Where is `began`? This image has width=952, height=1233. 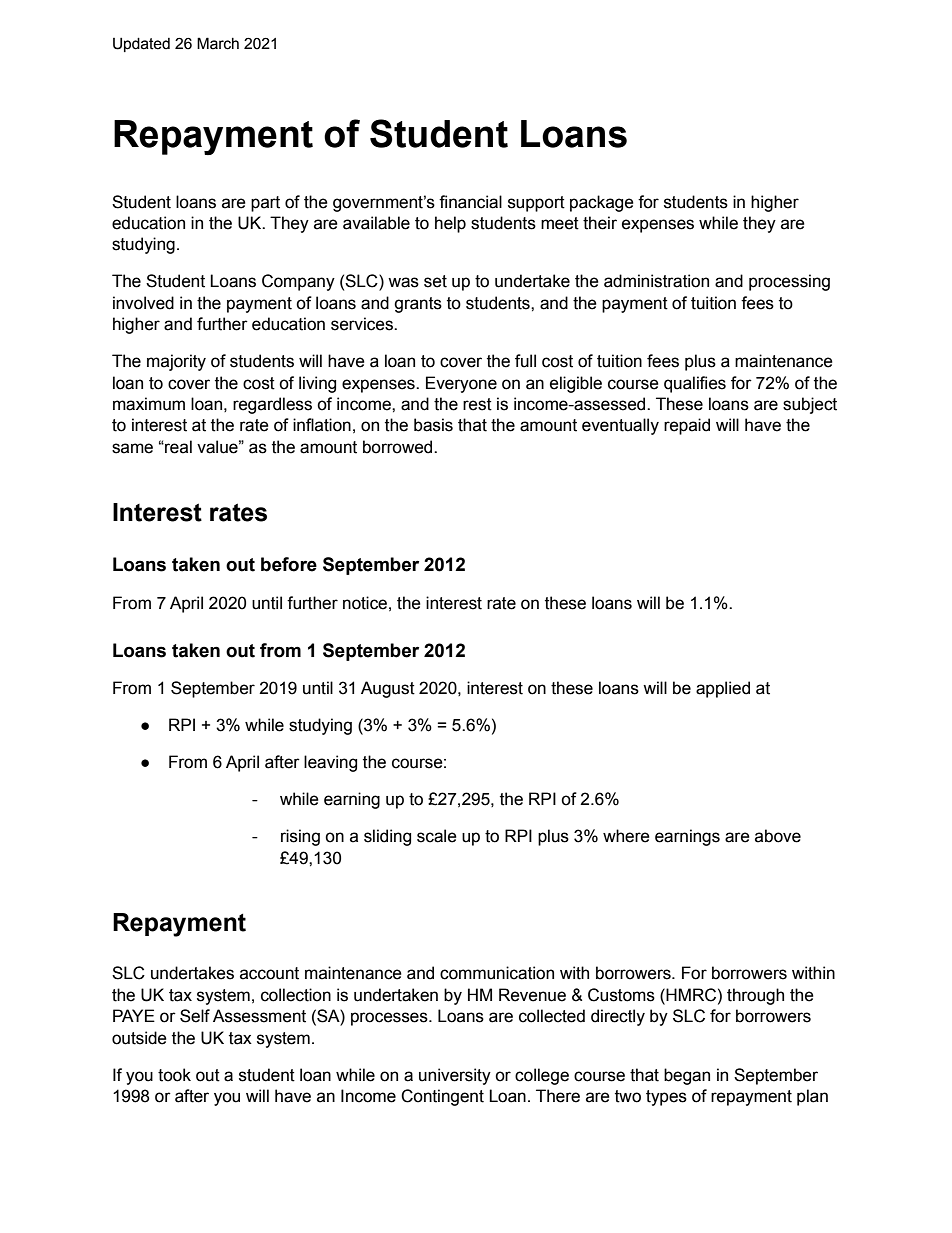 began is located at coordinates (687, 1076).
